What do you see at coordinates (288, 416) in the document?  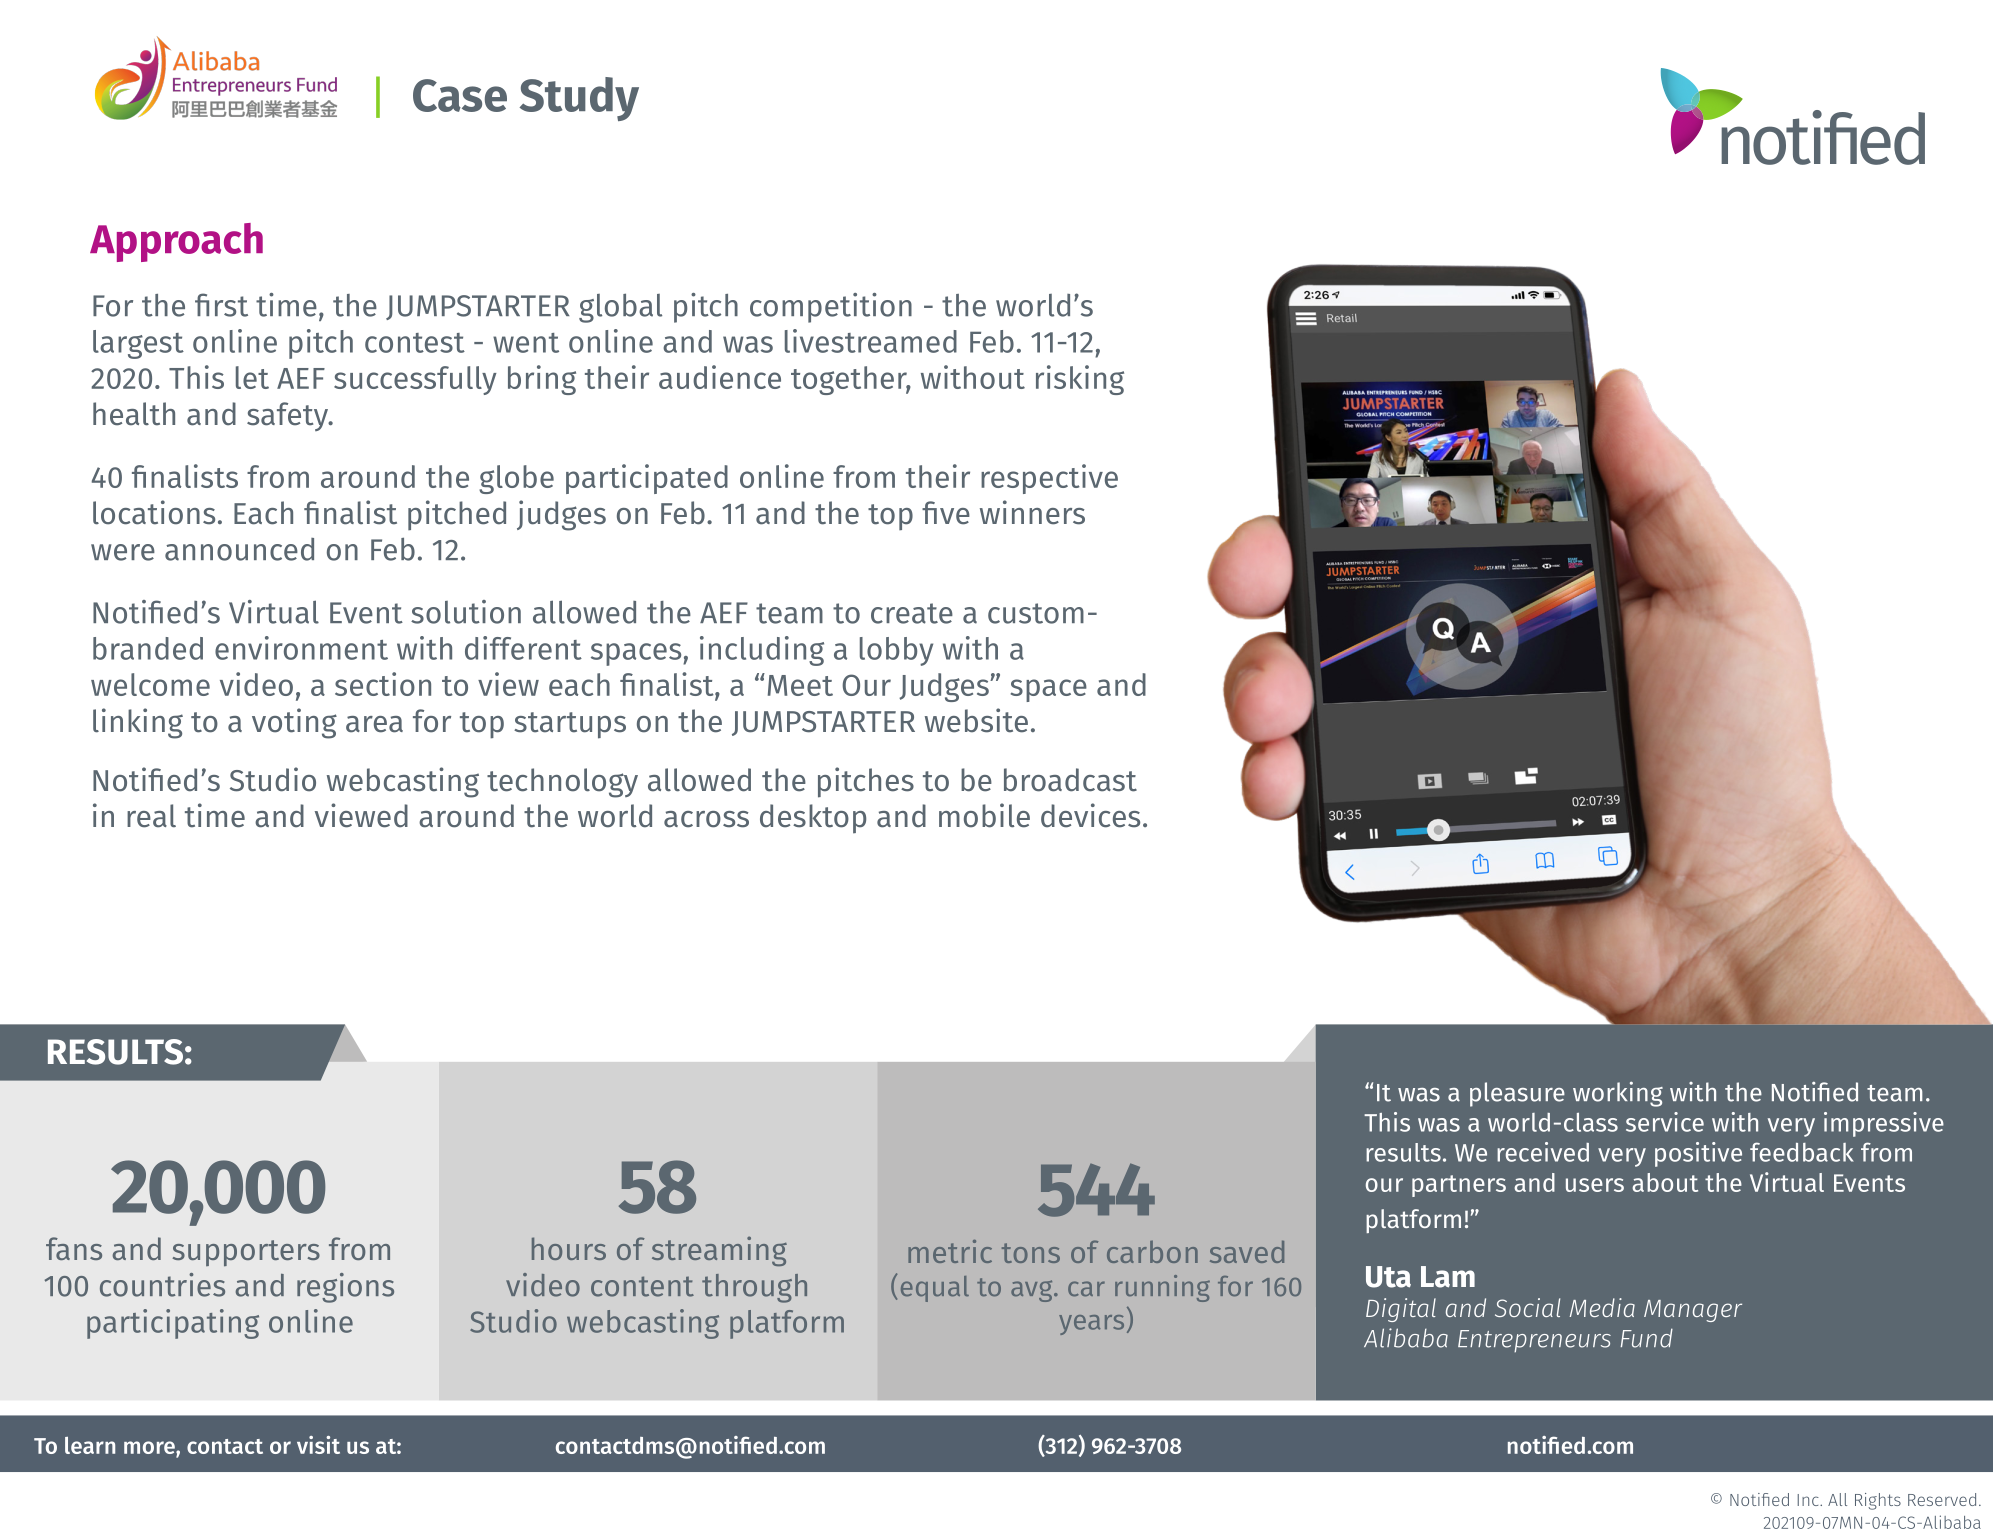 I see `safety` at bounding box center [288, 416].
